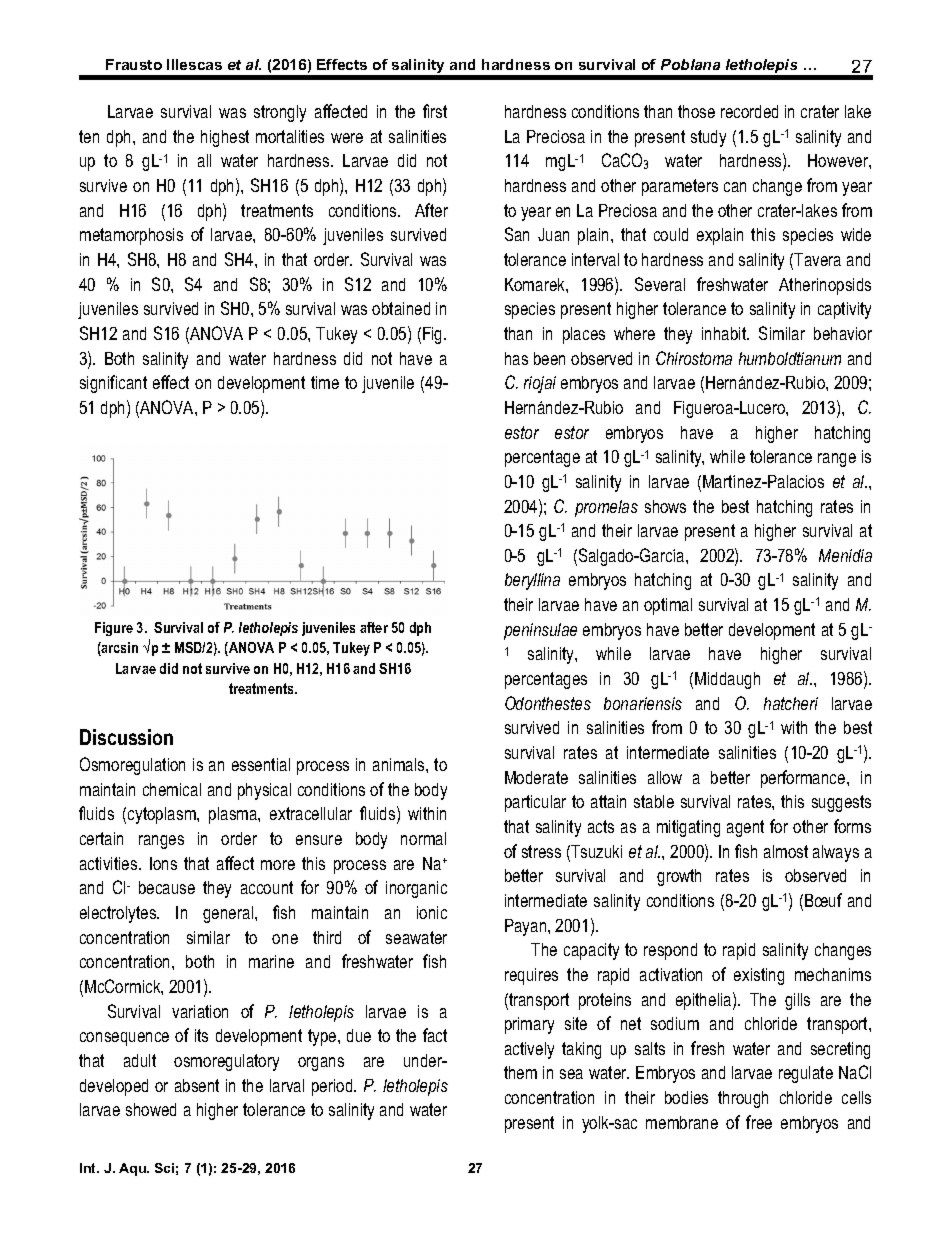  Describe the element at coordinates (172, 789) in the screenshot. I see `chemical` at that location.
